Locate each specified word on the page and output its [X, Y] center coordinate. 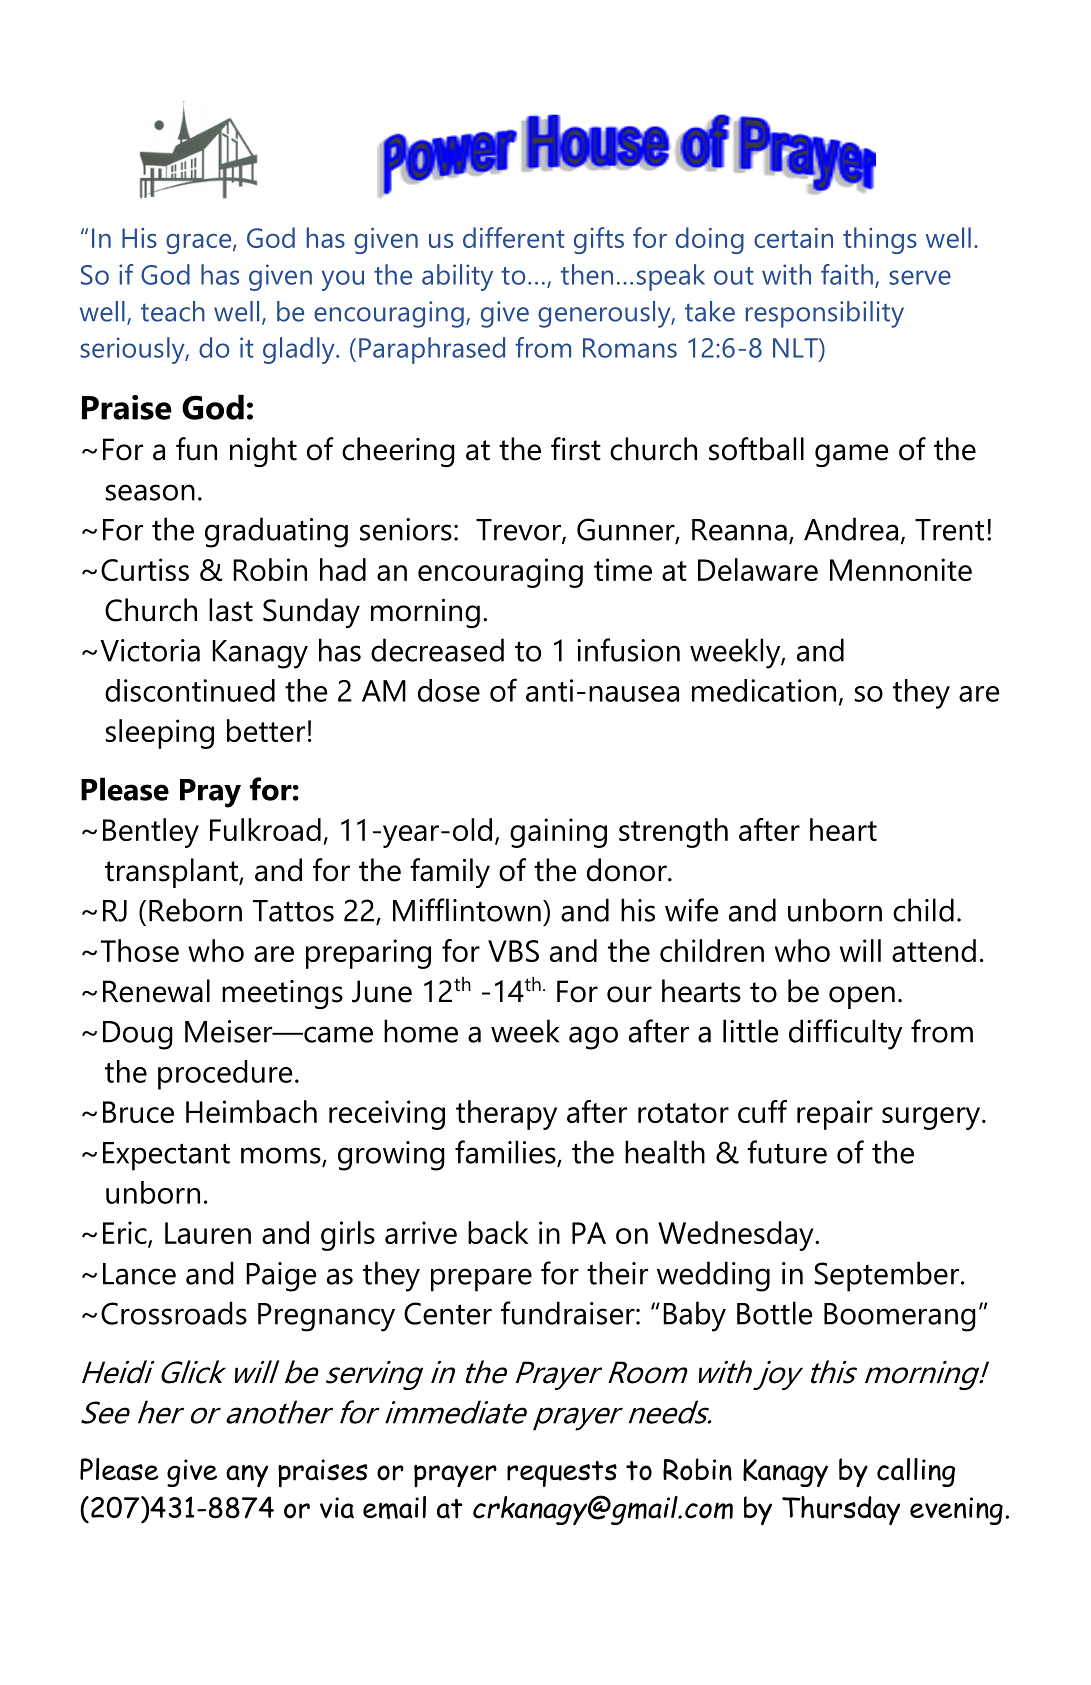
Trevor [519, 531]
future [787, 1152]
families [506, 1153]
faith [847, 274]
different [514, 237]
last [231, 610]
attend [934, 950]
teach [173, 311]
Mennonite [901, 569]
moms [282, 1156]
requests [562, 1474]
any [247, 1476]
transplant [172, 873]
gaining [558, 833]
